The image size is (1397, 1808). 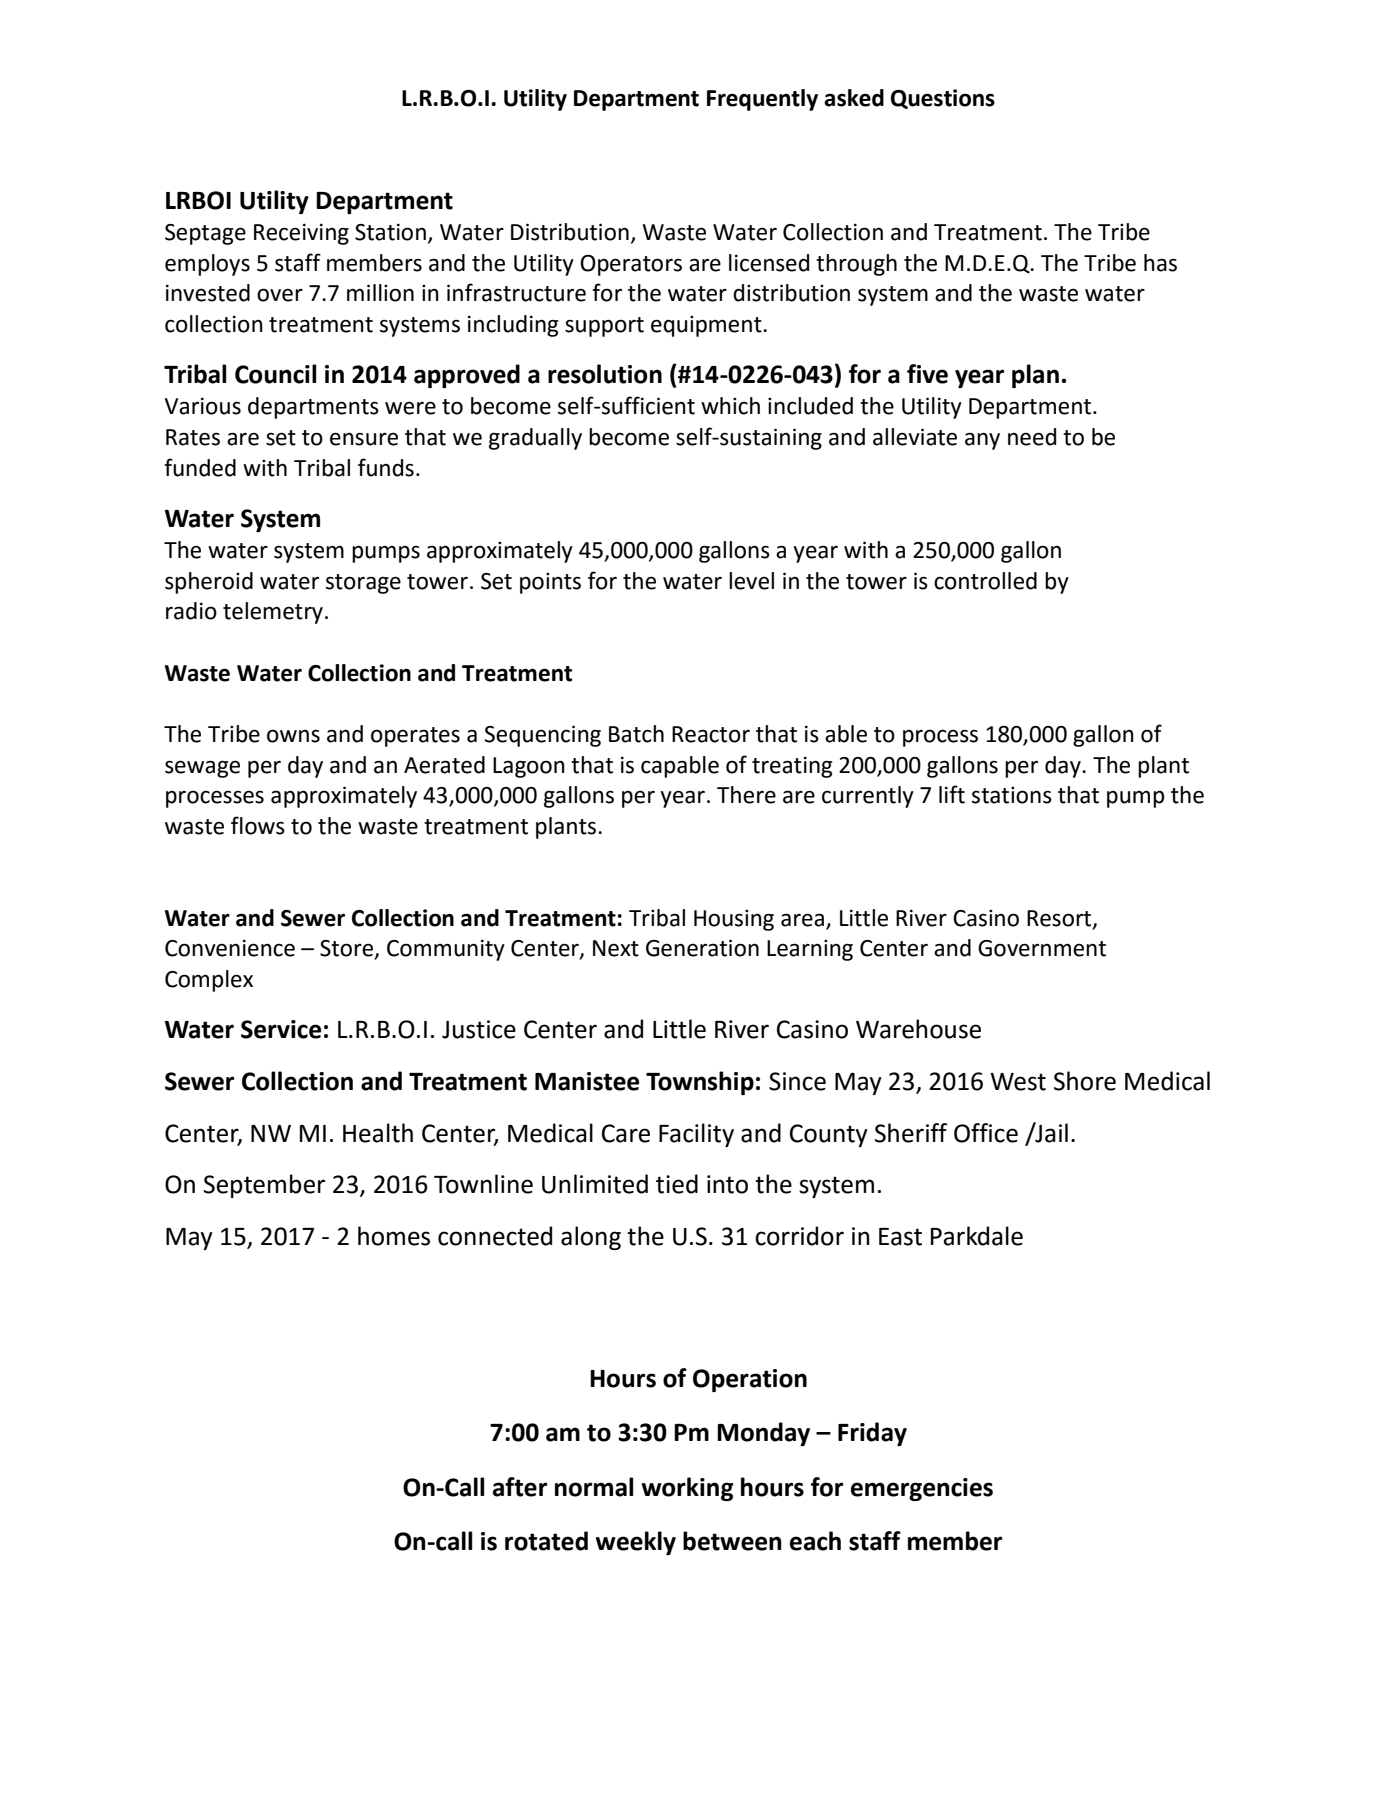 What do you see at coordinates (273, 613) in the screenshot?
I see `telemetry` at bounding box center [273, 613].
